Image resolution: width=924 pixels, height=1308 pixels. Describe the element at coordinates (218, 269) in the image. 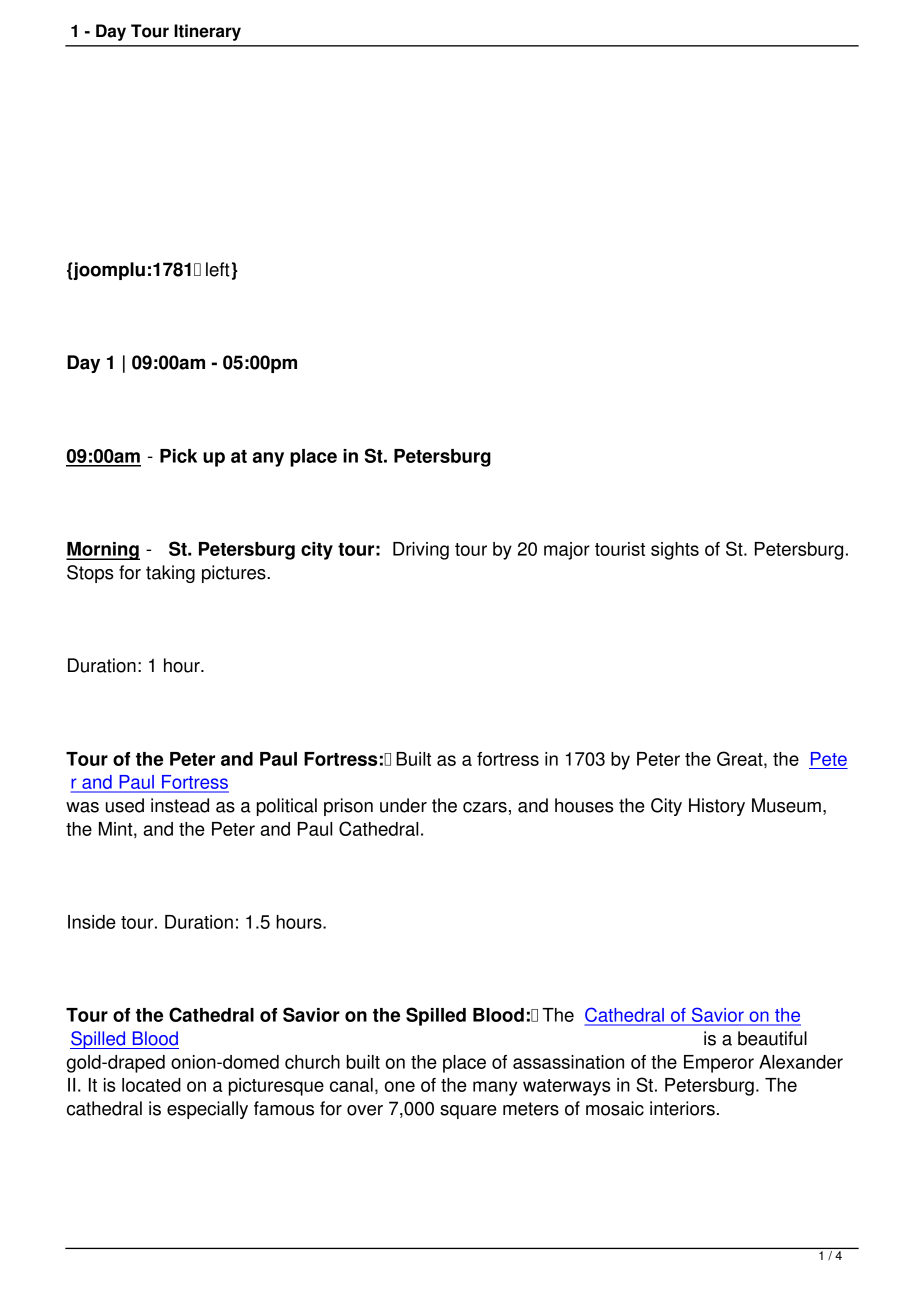

I see `left` at that location.
